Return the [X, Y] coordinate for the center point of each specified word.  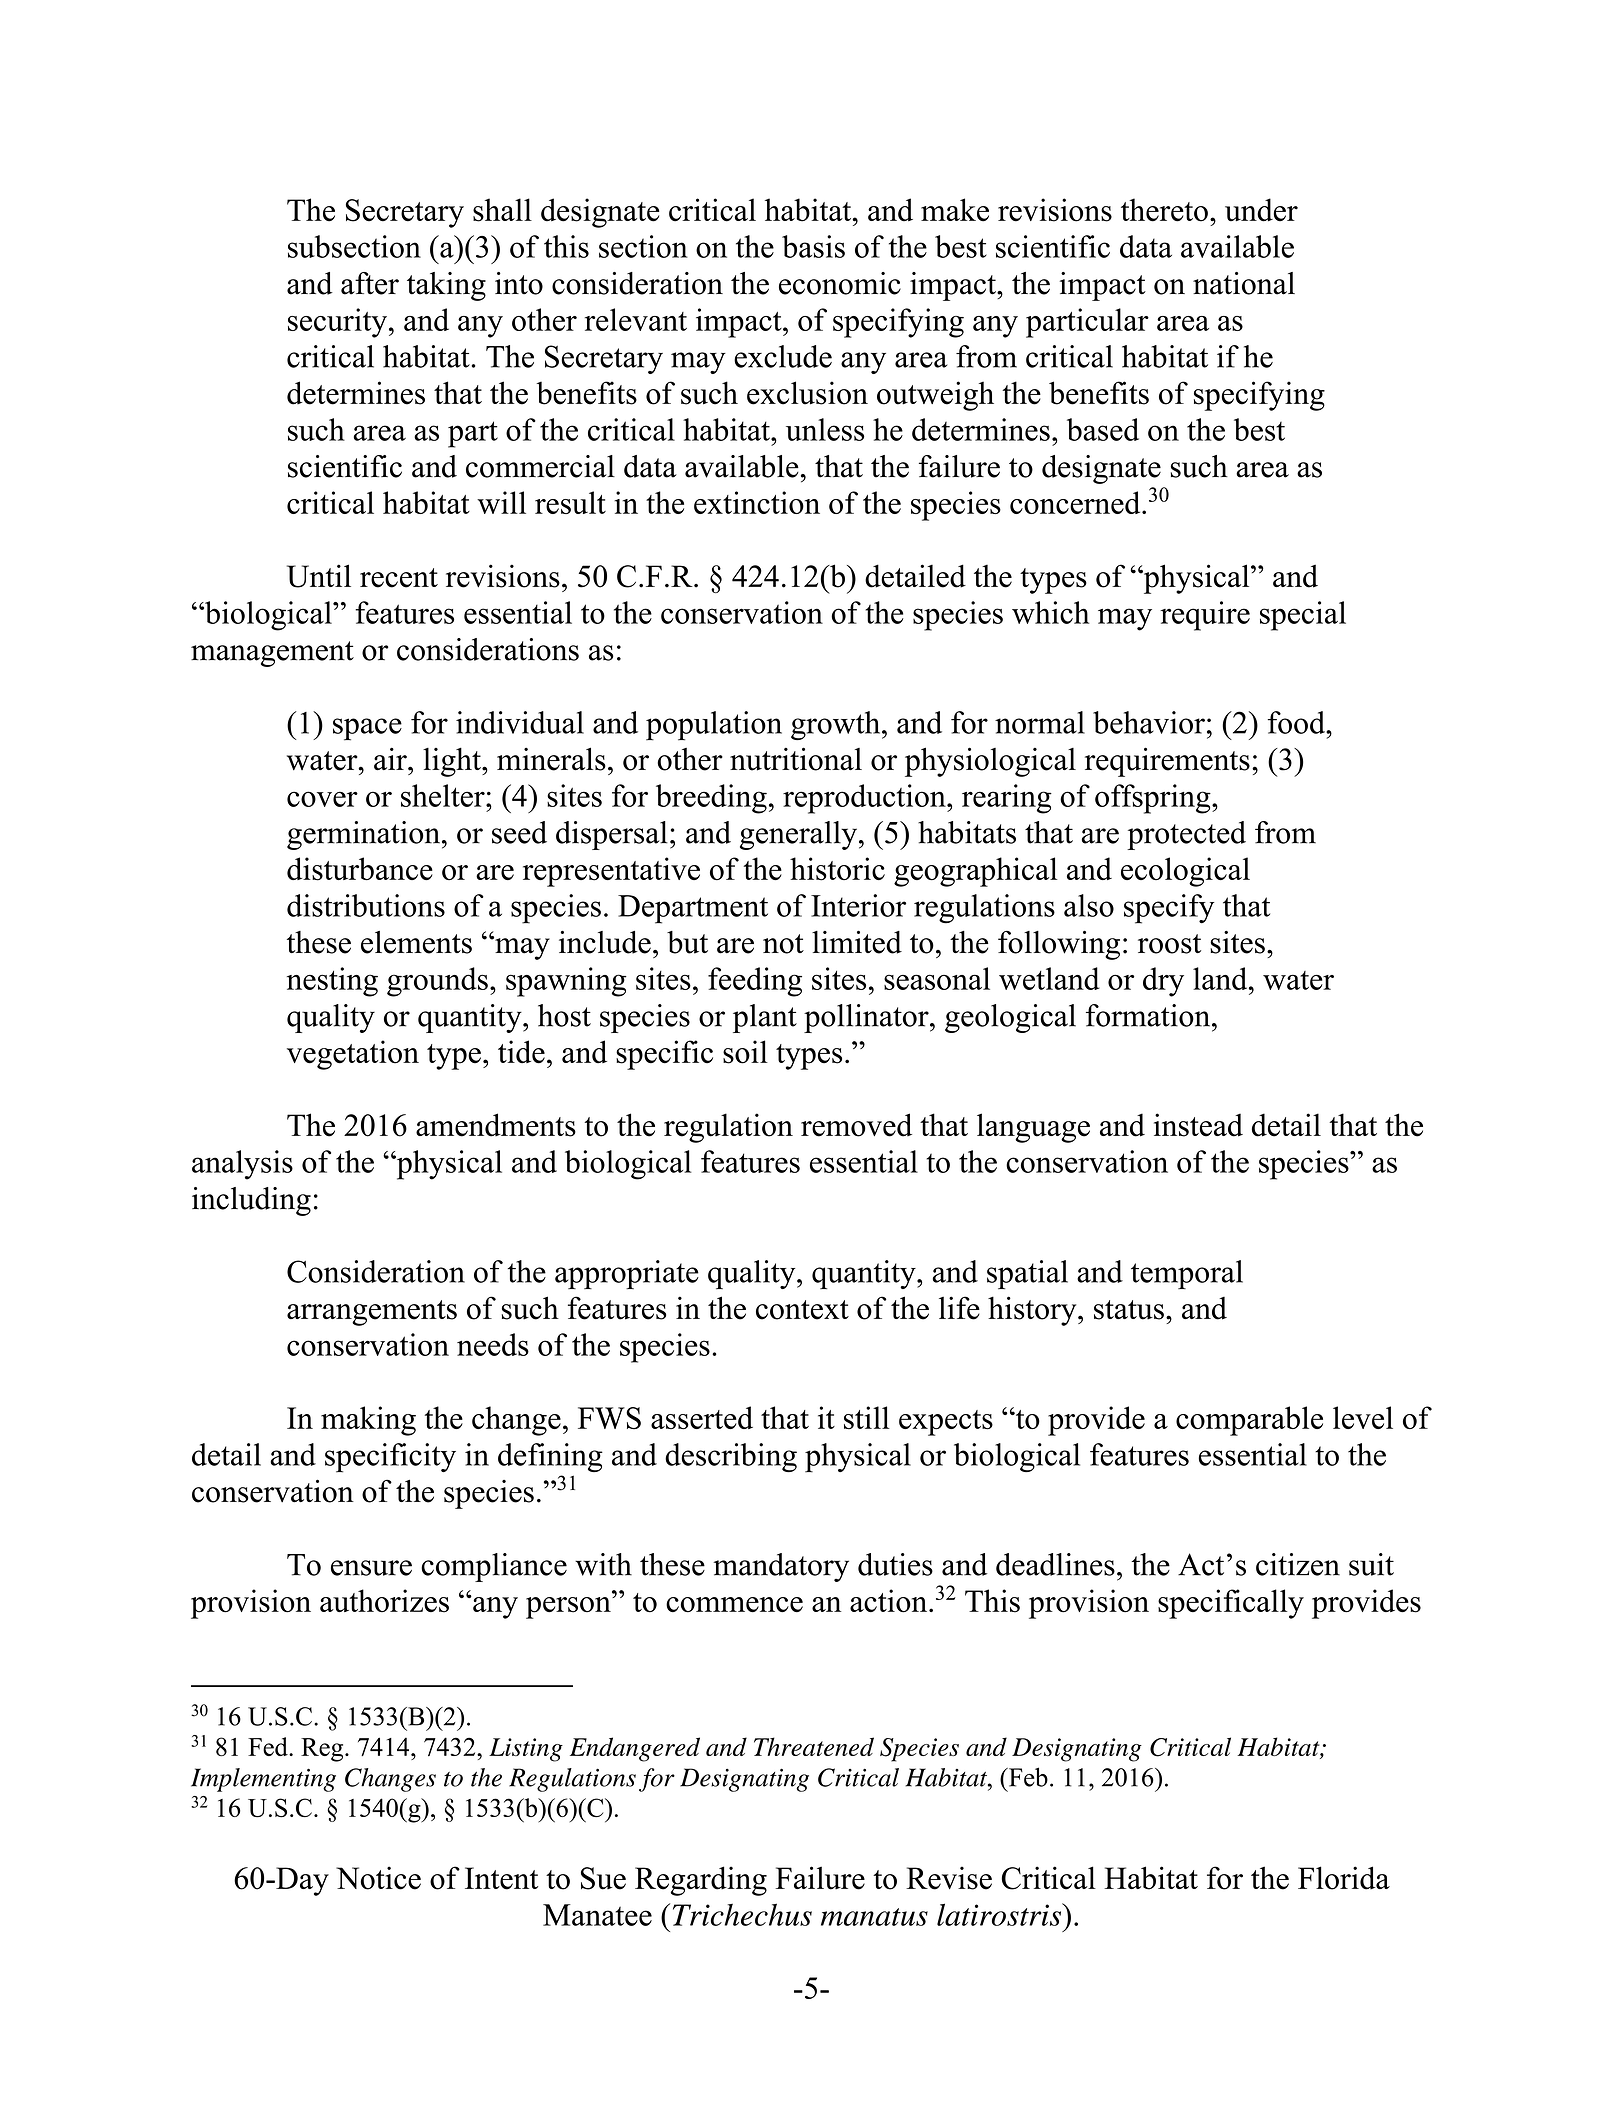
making [368, 1421]
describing [731, 1457]
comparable [1249, 1421]
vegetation [353, 1055]
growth [837, 725]
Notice [378, 1878]
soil [745, 1052]
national [1244, 283]
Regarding [701, 1881]
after [370, 283]
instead [1198, 1125]
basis [813, 246]
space [367, 729]
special [1303, 616]
